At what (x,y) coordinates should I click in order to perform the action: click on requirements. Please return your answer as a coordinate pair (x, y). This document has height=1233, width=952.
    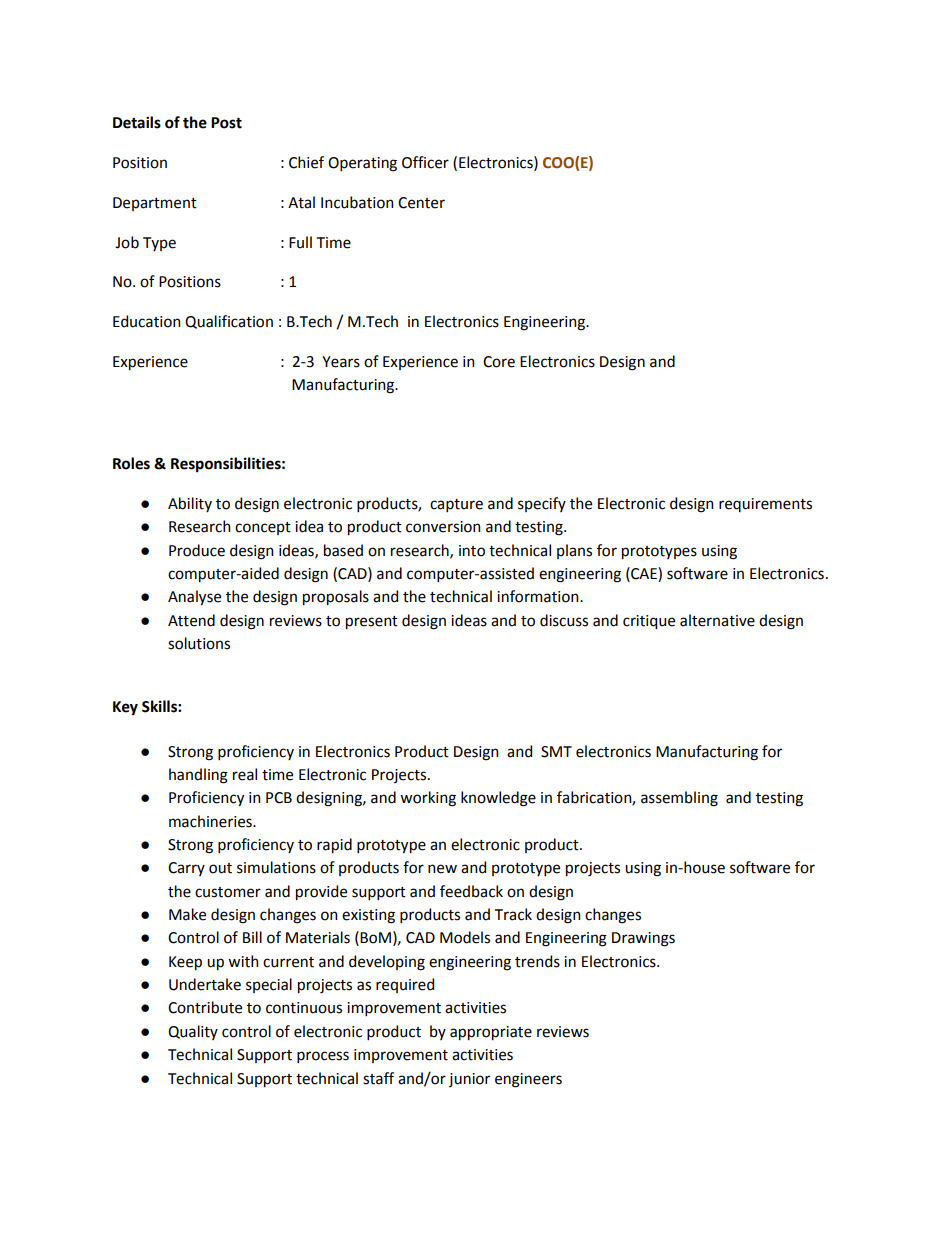
    Looking at the image, I should click on (765, 505).
